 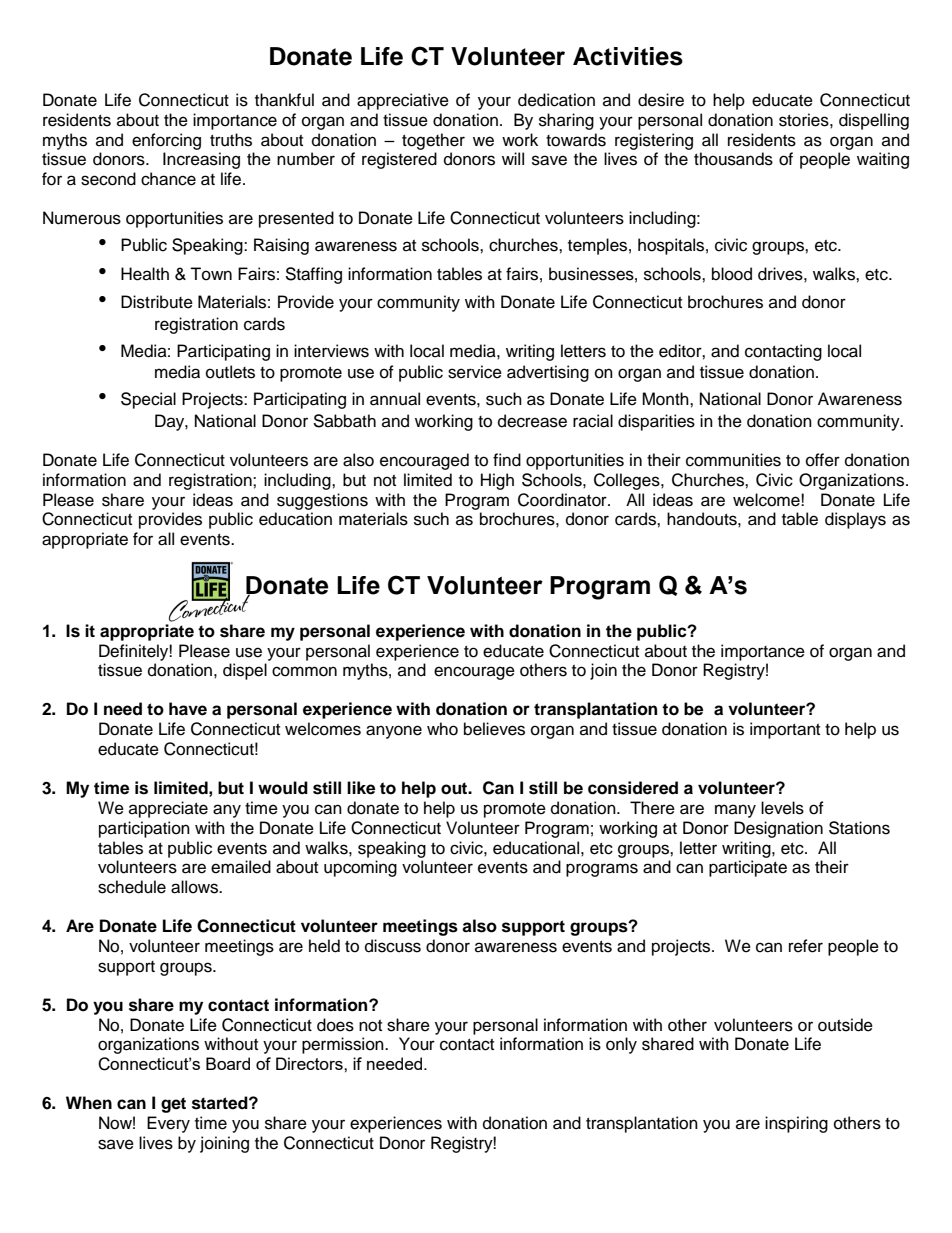 What do you see at coordinates (563, 500) in the image?
I see `Coordinator` at bounding box center [563, 500].
